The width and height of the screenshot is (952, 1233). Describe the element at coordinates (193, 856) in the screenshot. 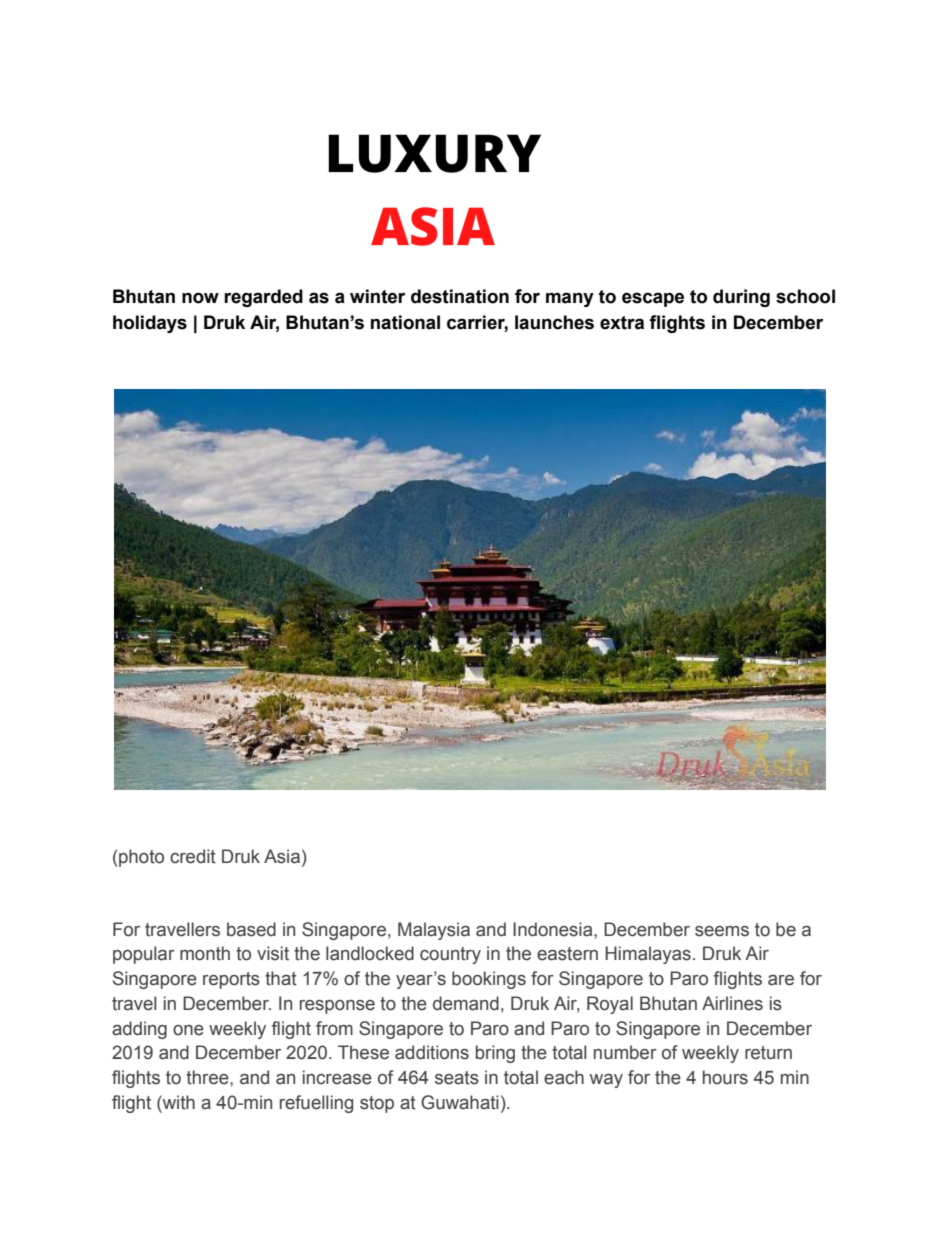

I see `credit` at that location.
